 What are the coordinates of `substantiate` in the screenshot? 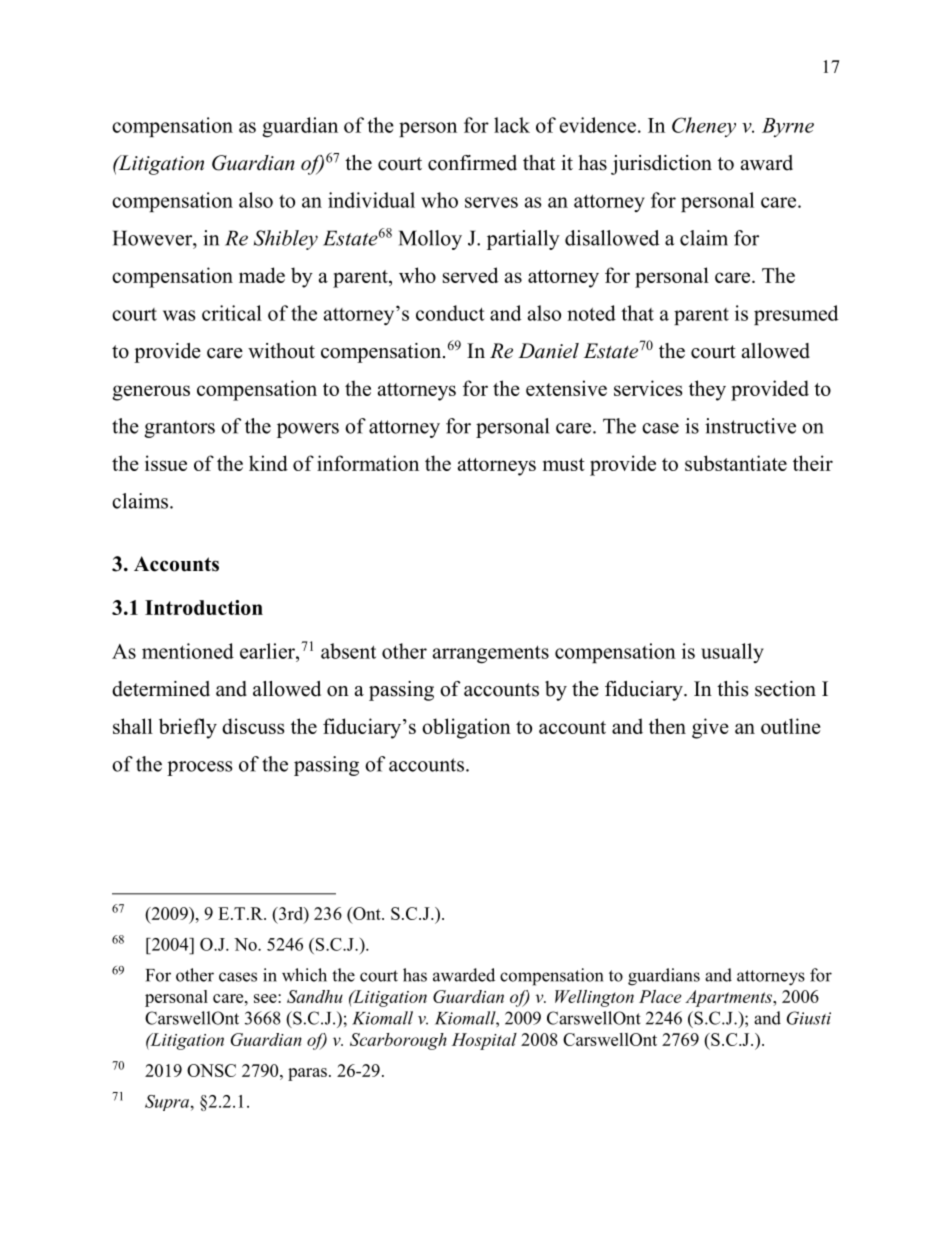 It's located at (736, 463).
